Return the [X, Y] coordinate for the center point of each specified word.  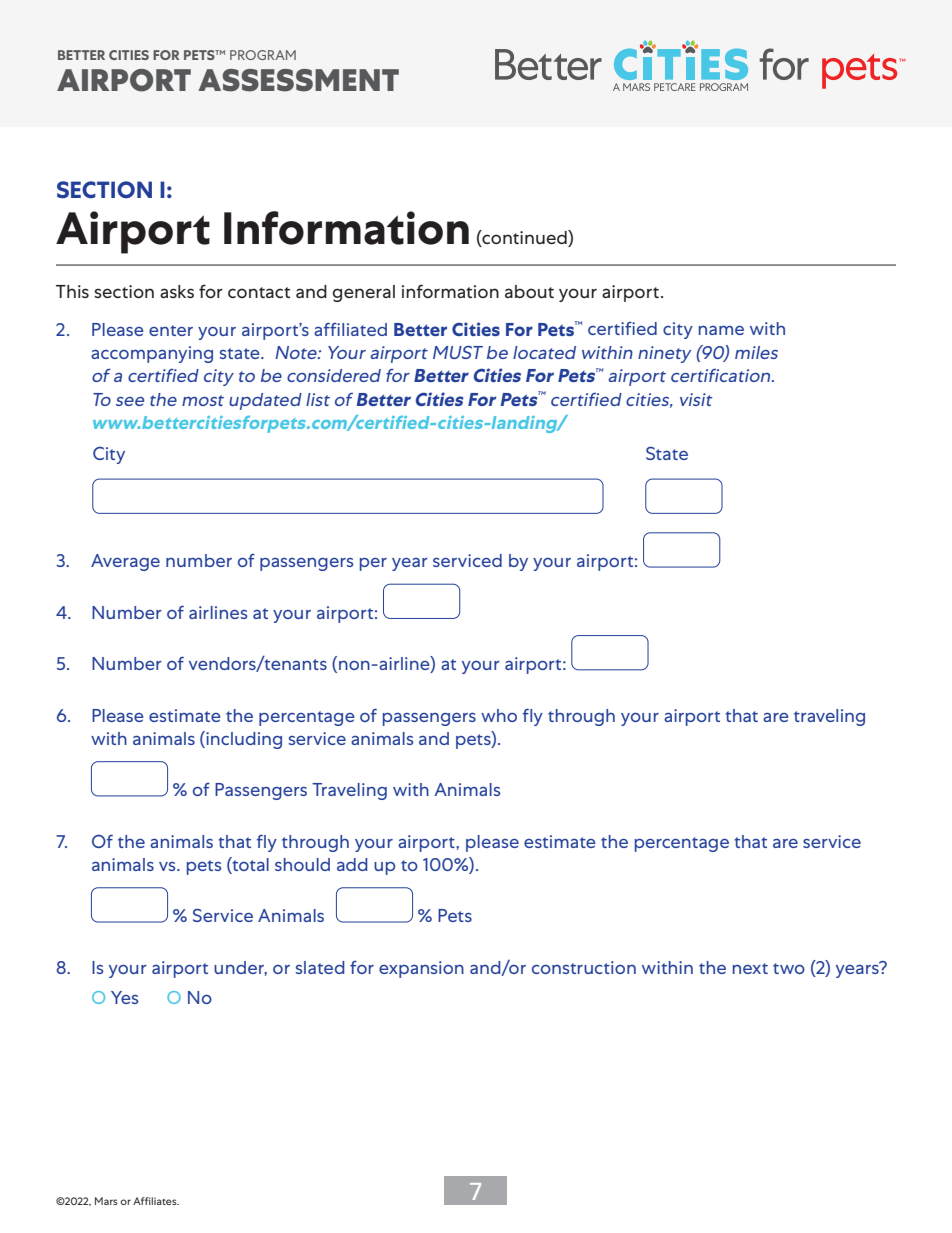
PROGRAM [263, 55]
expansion [421, 969]
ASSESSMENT [298, 80]
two [789, 968]
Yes [124, 997]
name [721, 330]
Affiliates [156, 1201]
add [352, 864]
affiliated [350, 329]
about [529, 291]
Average [125, 562]
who [499, 715]
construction [584, 967]
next [750, 968]
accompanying [152, 354]
